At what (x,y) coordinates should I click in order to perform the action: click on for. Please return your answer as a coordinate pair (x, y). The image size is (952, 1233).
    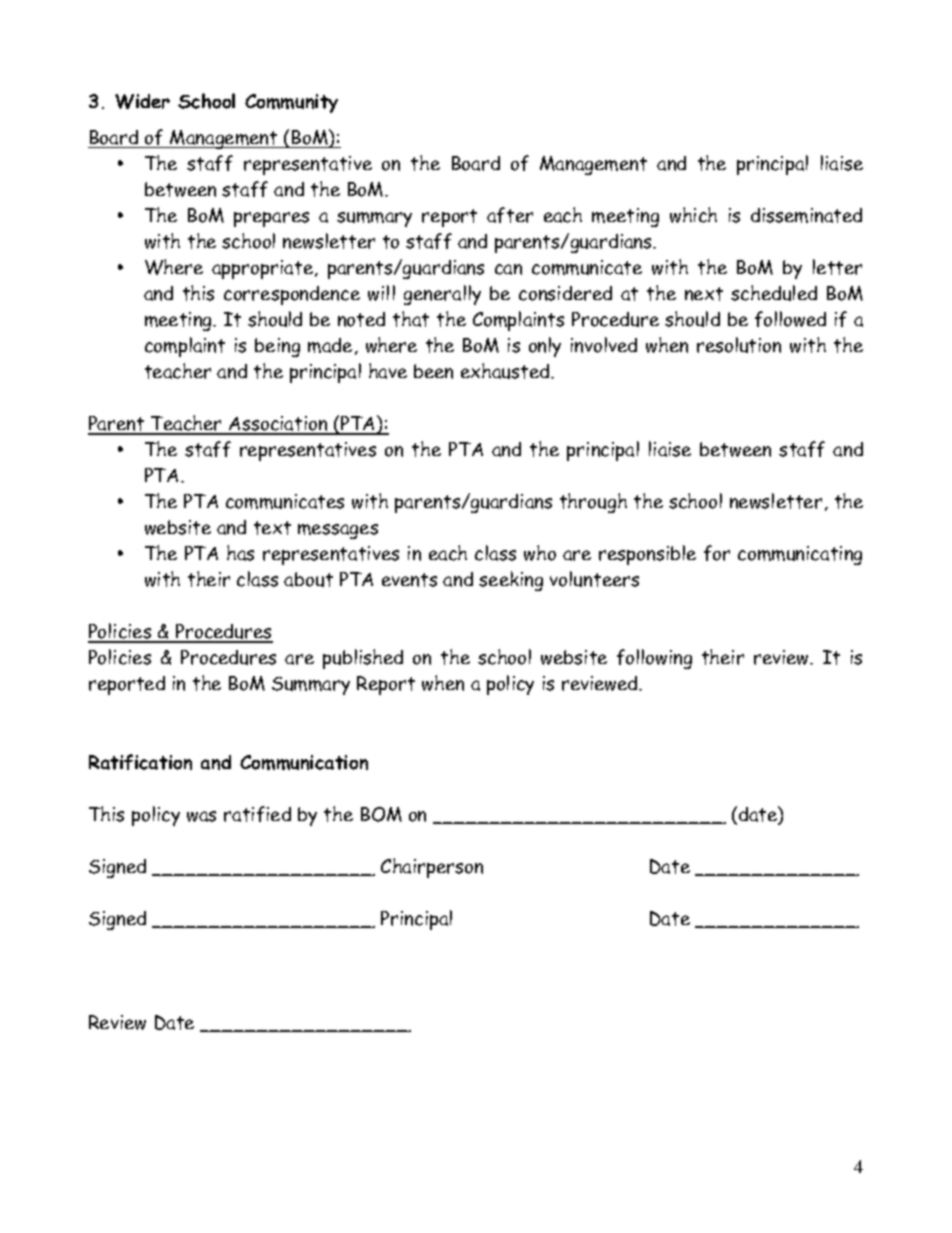
    Looking at the image, I should click on (717, 553).
